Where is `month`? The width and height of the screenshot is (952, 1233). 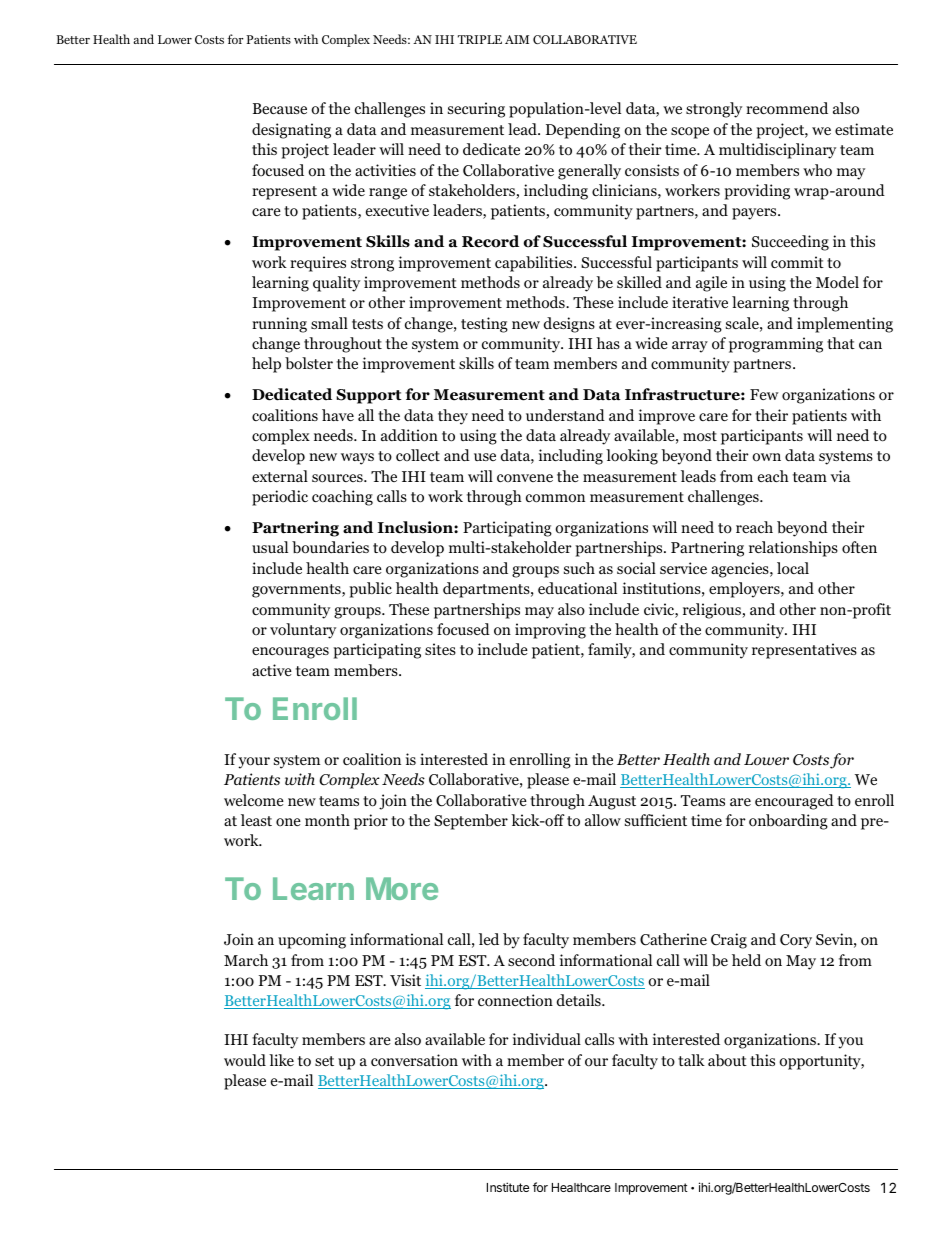 month is located at coordinates (327, 820).
